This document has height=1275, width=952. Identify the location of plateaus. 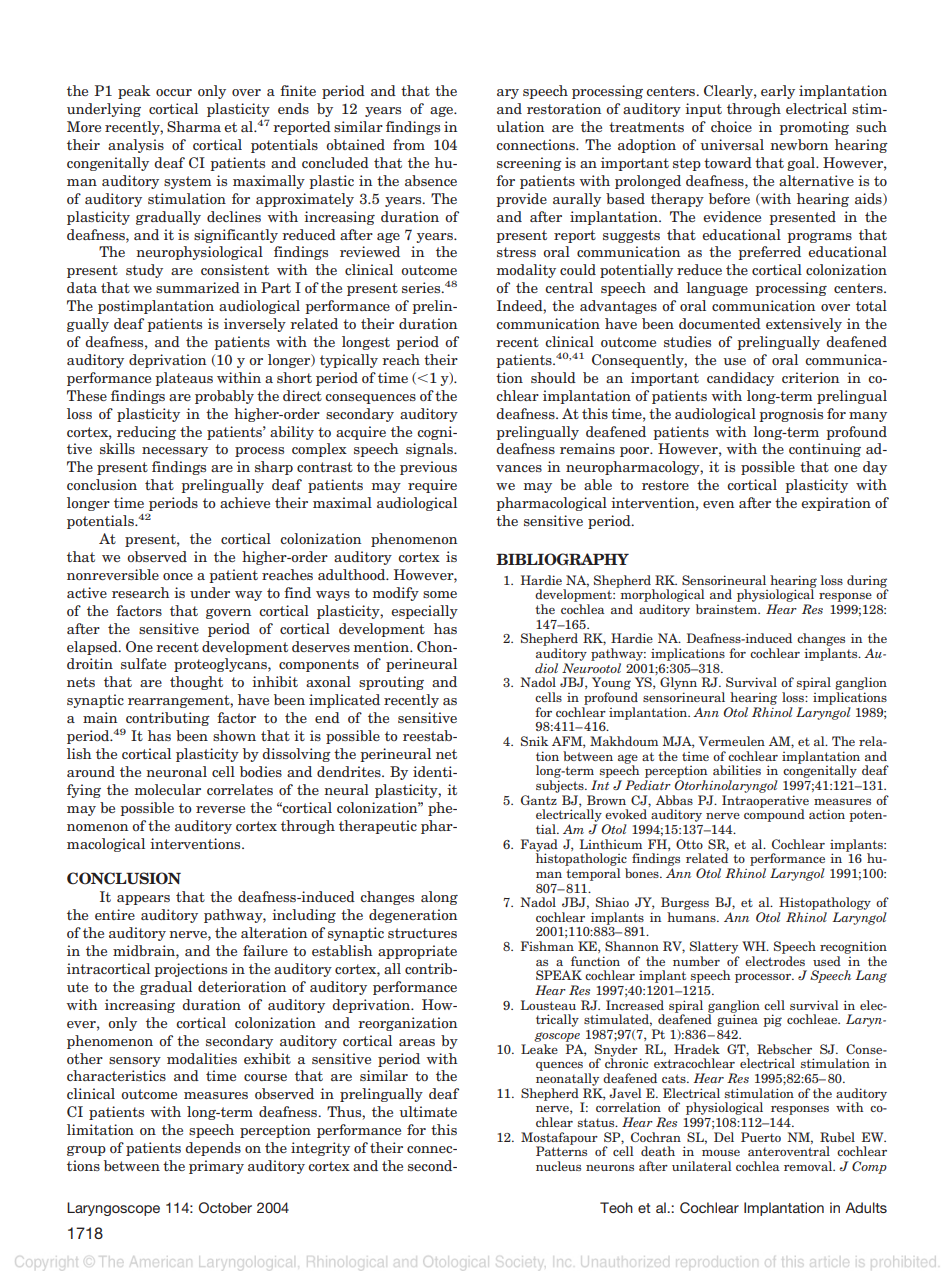
(184, 379).
